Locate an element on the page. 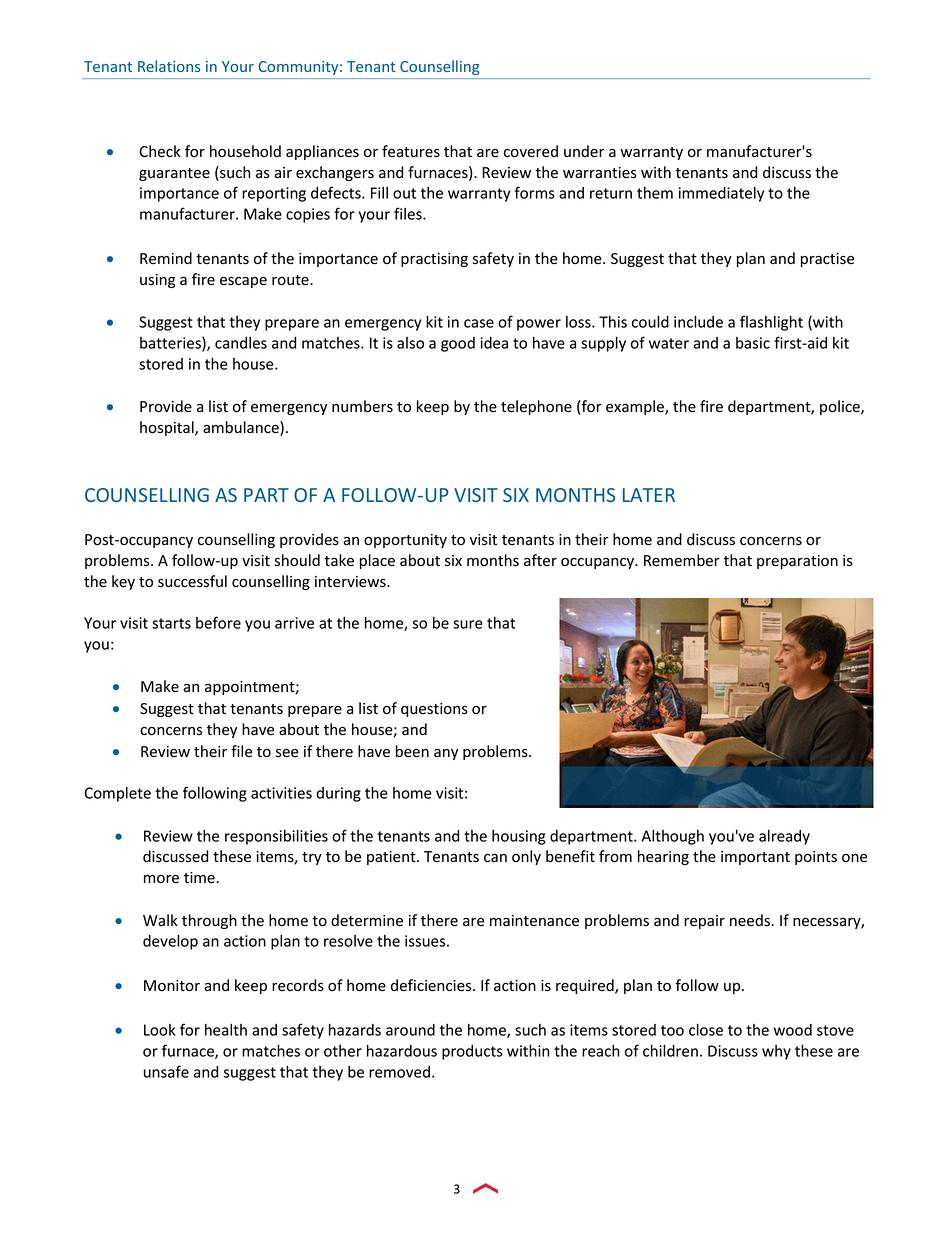 Image resolution: width=952 pixels, height=1233 pixels. successful is located at coordinates (192, 581).
